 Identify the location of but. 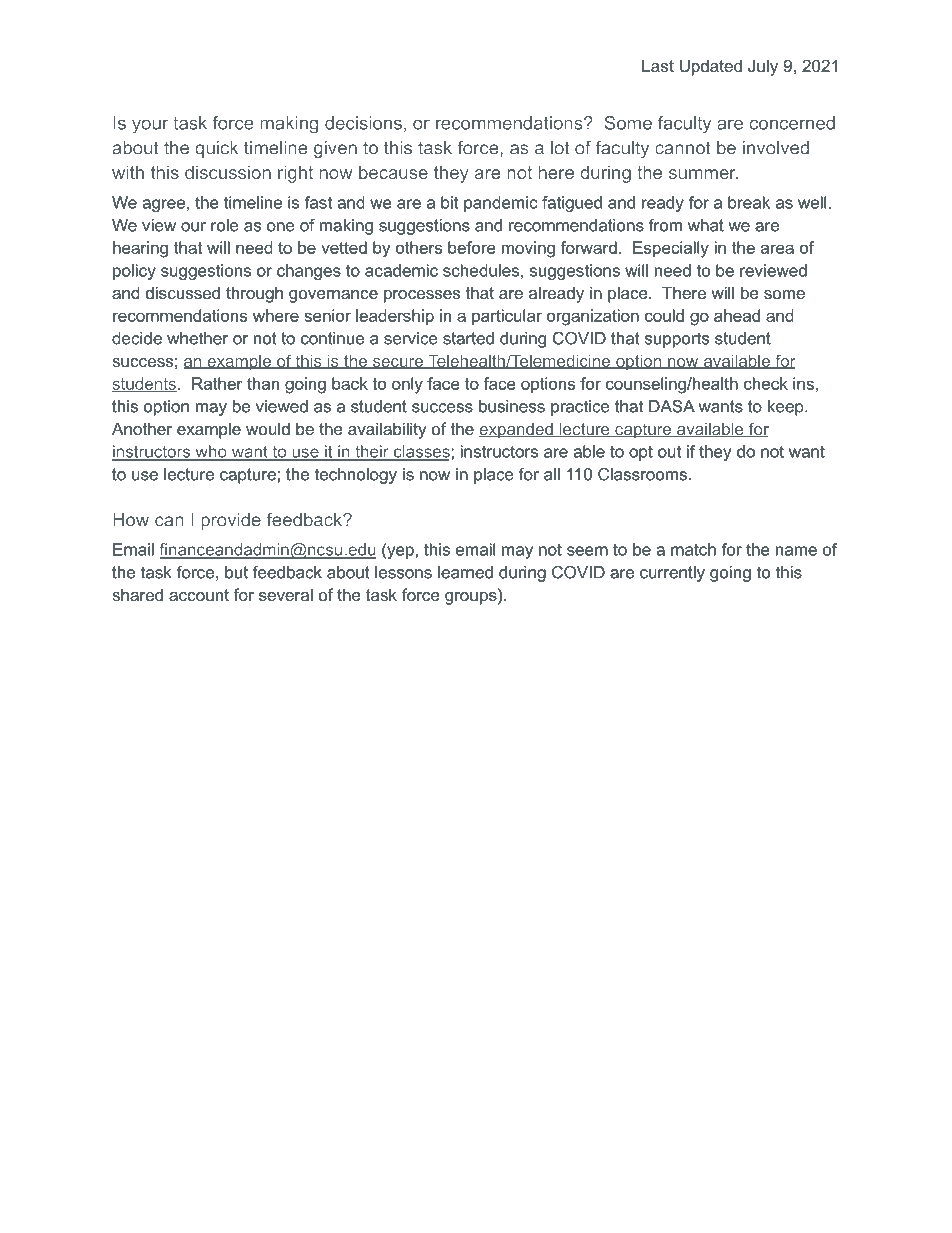
(236, 572).
